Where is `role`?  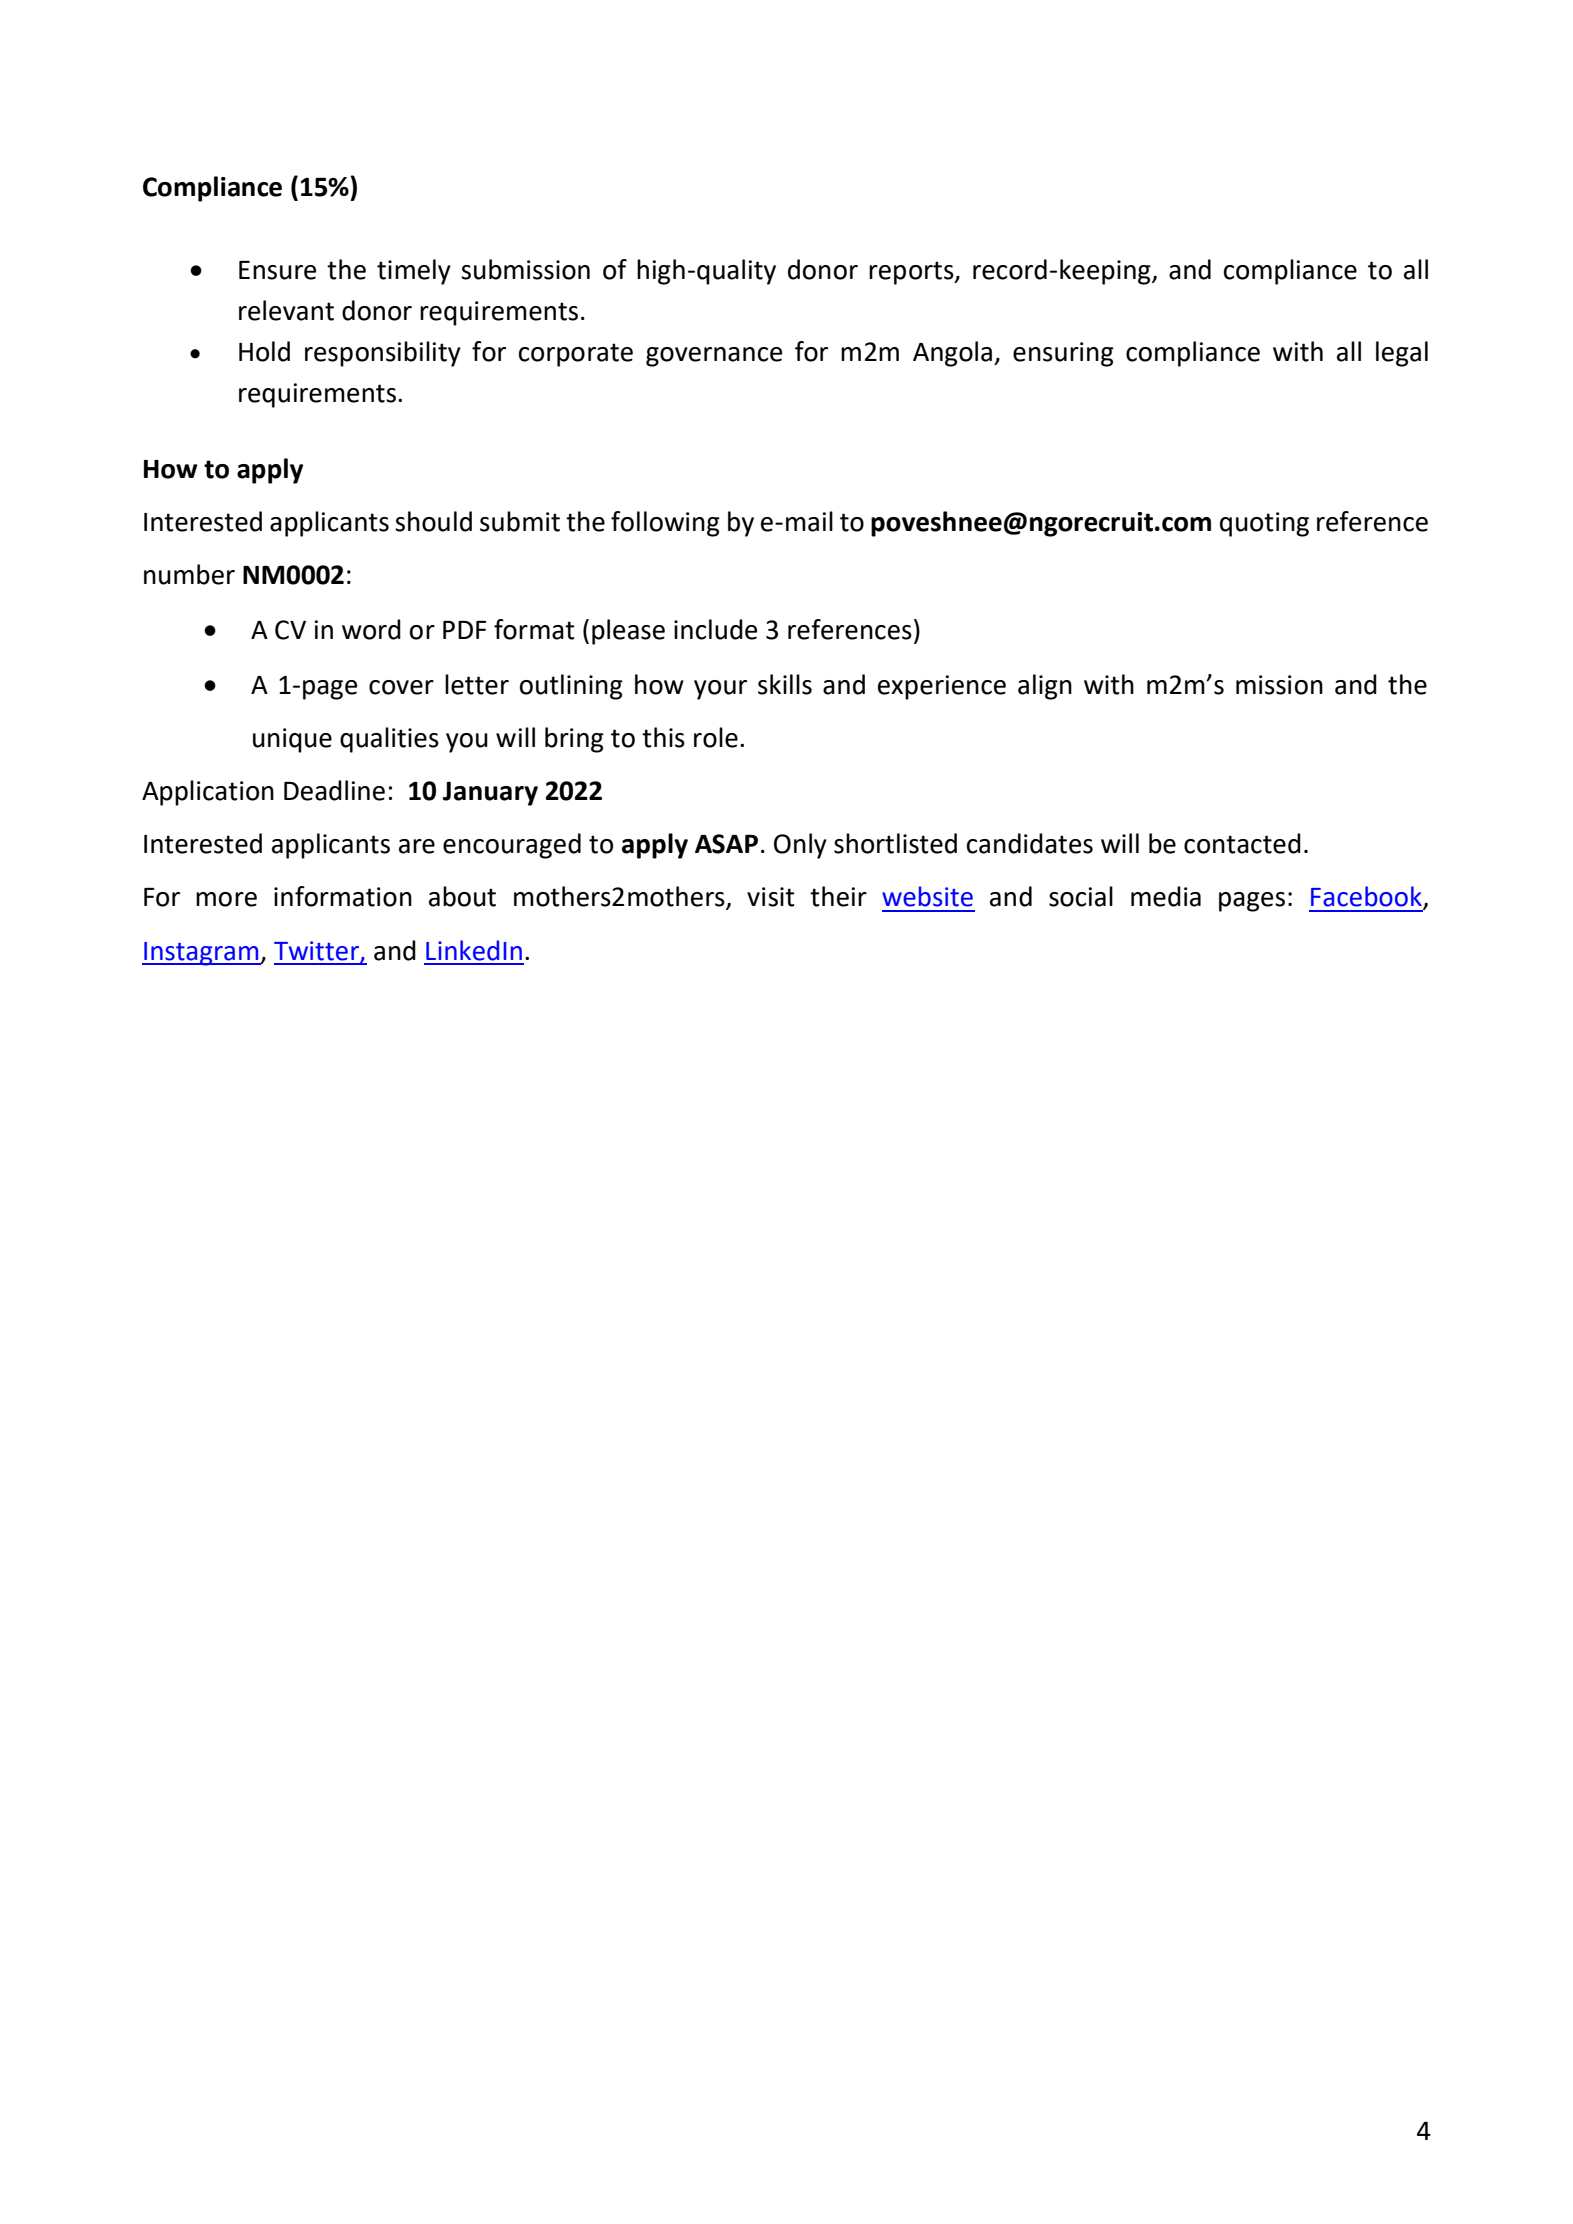 role is located at coordinates (716, 737).
